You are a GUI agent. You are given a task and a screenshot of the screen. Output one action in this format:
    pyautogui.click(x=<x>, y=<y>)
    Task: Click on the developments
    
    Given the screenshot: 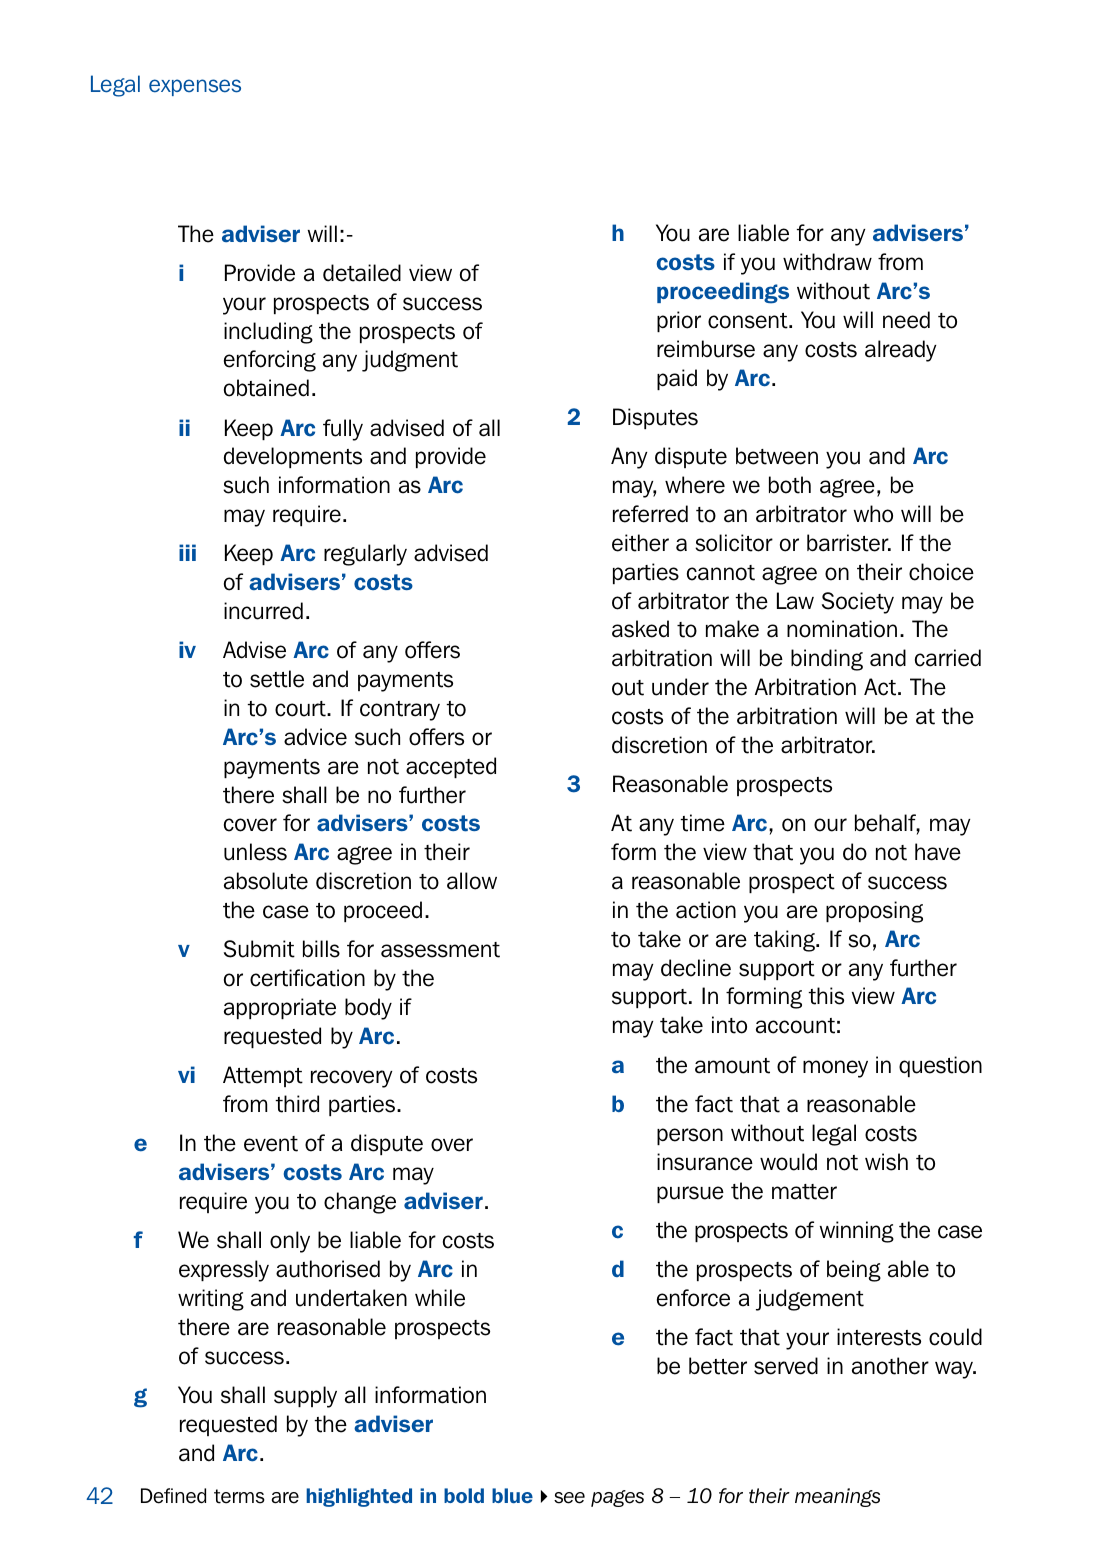 What is the action you would take?
    pyautogui.click(x=293, y=457)
